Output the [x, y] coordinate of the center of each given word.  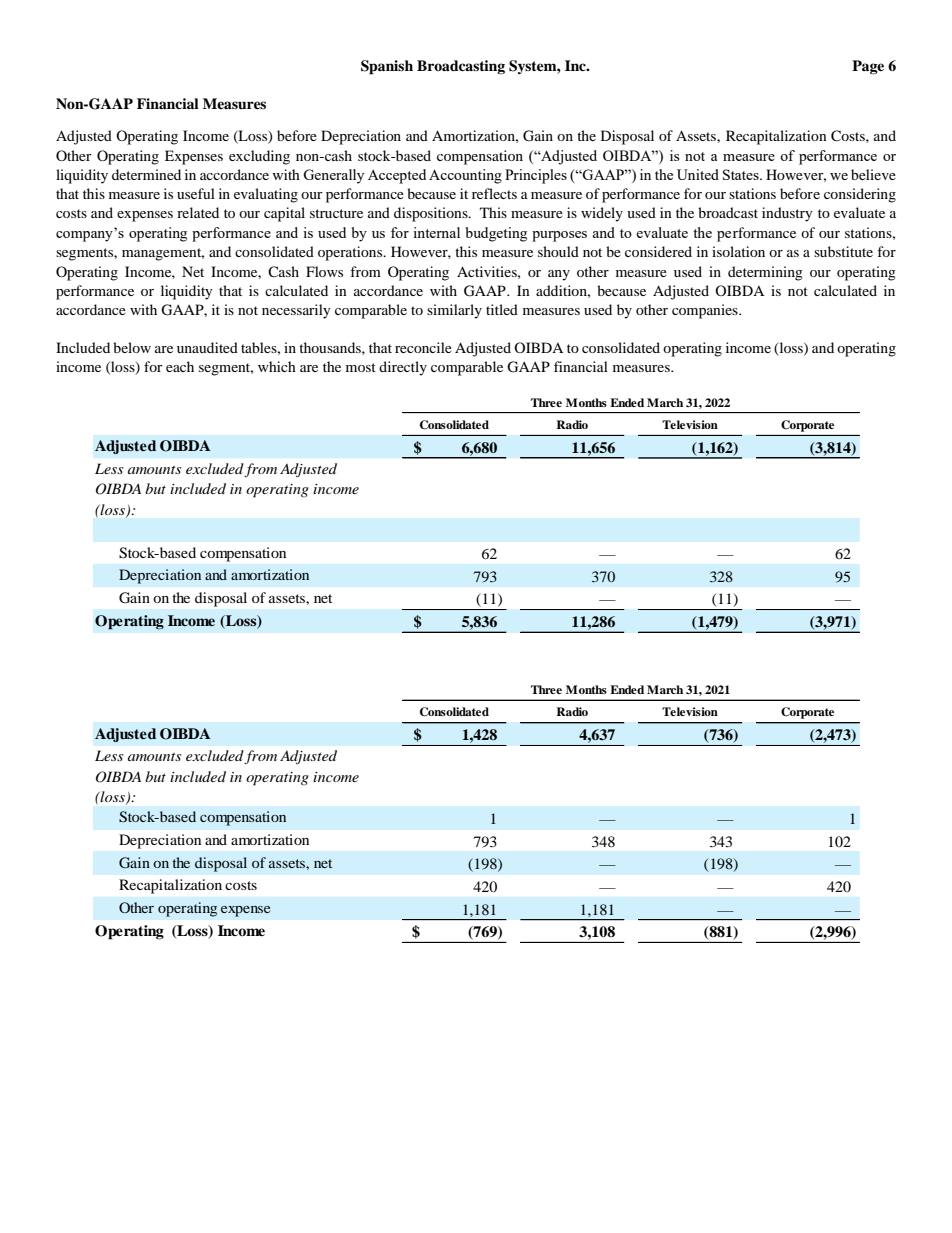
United [698, 174]
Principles [536, 176]
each [180, 366]
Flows [324, 271]
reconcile [423, 347]
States [742, 174]
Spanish [387, 67]
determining [765, 273]
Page [868, 67]
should [558, 251]
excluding [259, 157]
